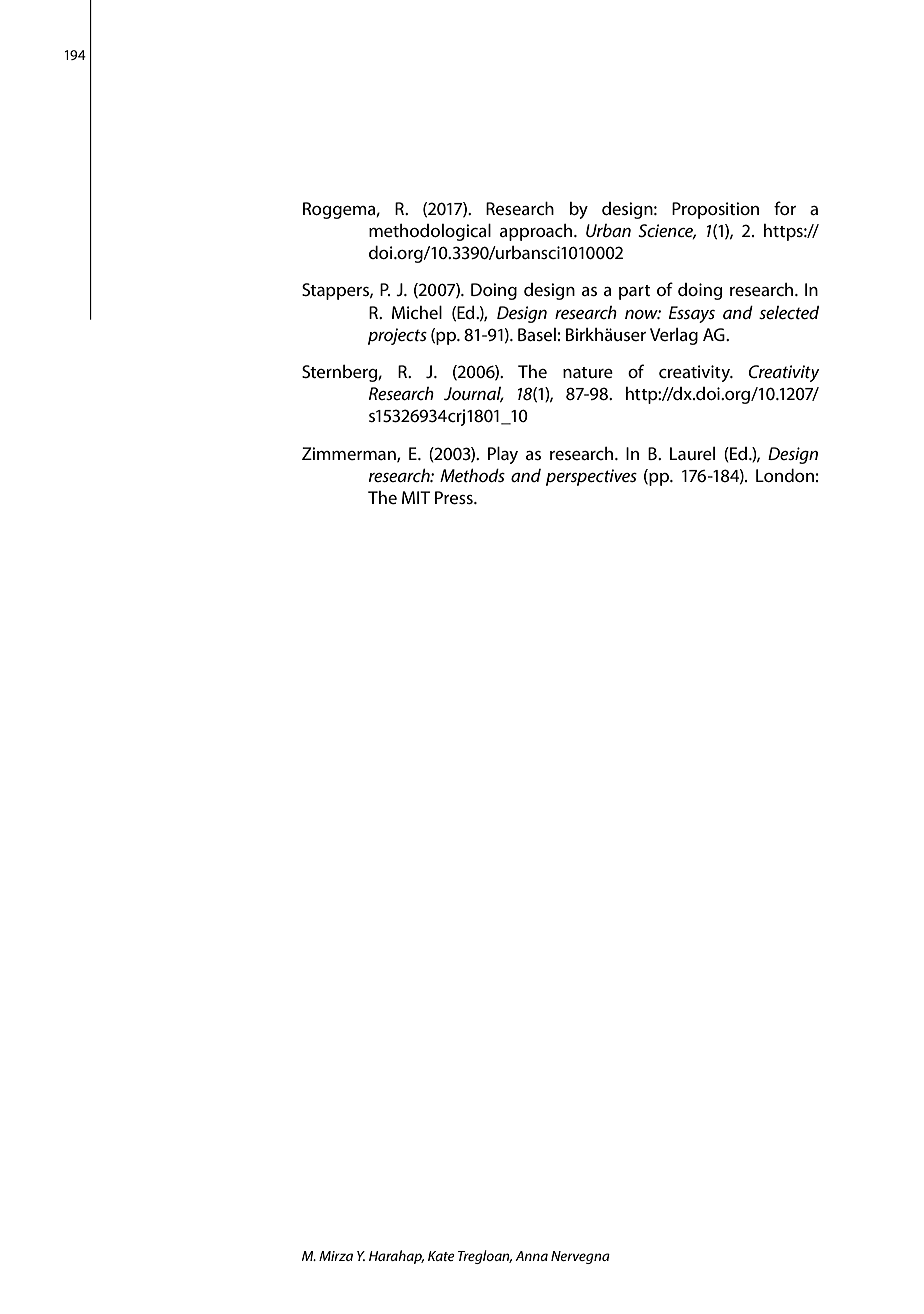 Image resolution: width=924 pixels, height=1314 pixels. Describe the element at coordinates (531, 1256) in the screenshot. I see `Anna` at that location.
